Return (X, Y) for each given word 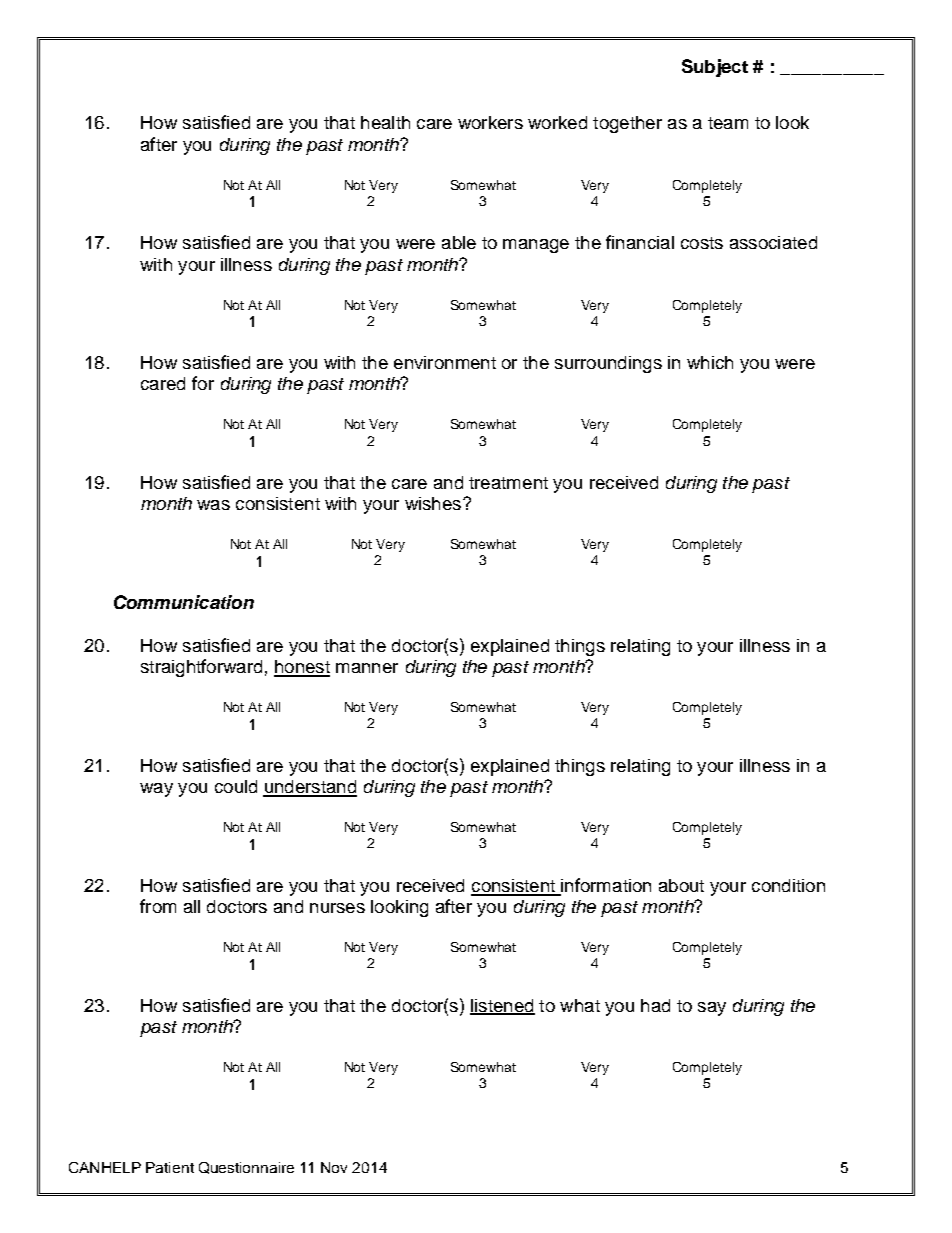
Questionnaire (246, 1168)
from (158, 906)
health (385, 122)
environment (445, 362)
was (213, 505)
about (681, 885)
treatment (508, 483)
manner (367, 668)
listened (502, 1006)
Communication (184, 602)
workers (490, 122)
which (710, 362)
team (728, 123)
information (605, 886)
